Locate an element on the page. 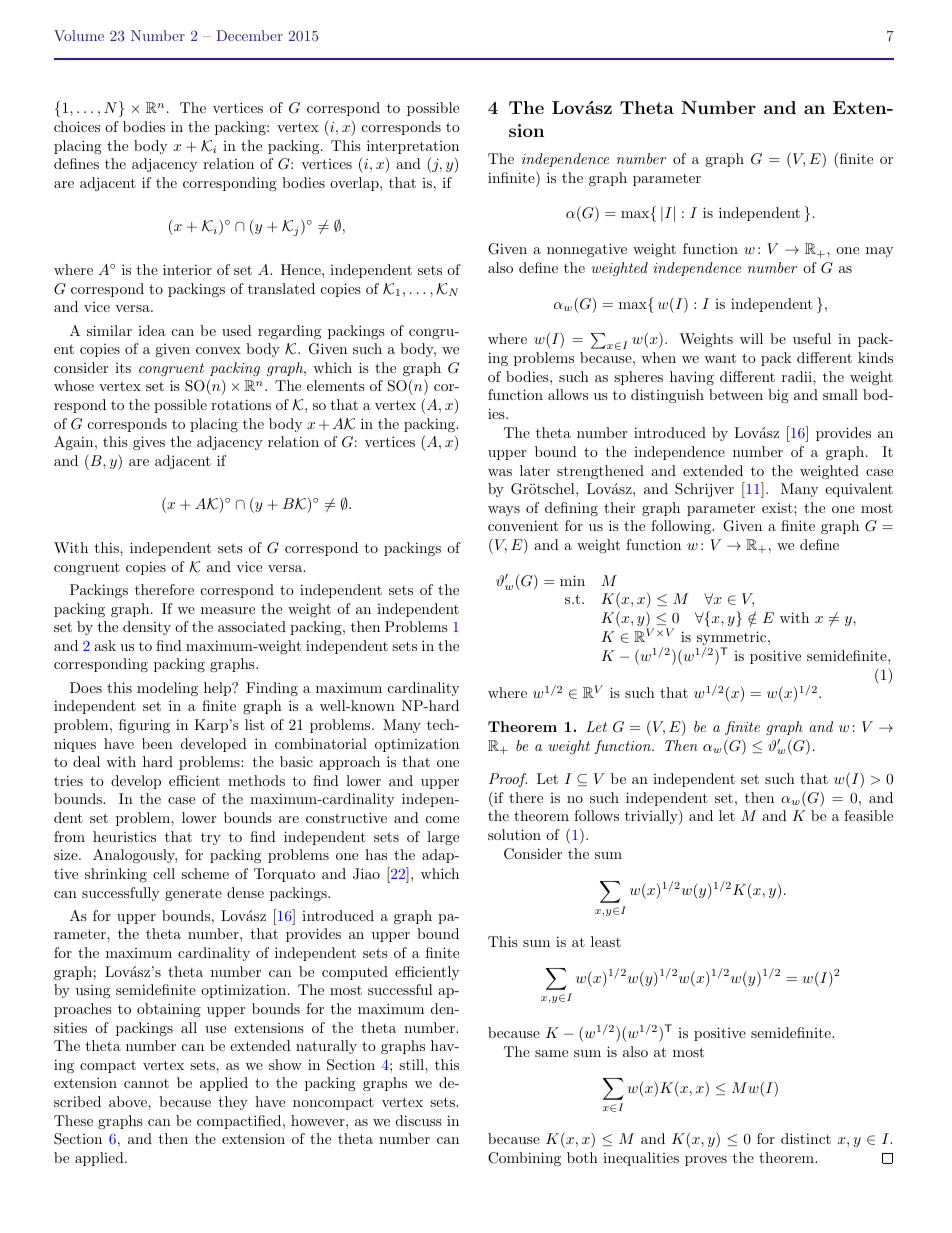 This page has width=952, height=1233. interpretation is located at coordinates (413, 147).
